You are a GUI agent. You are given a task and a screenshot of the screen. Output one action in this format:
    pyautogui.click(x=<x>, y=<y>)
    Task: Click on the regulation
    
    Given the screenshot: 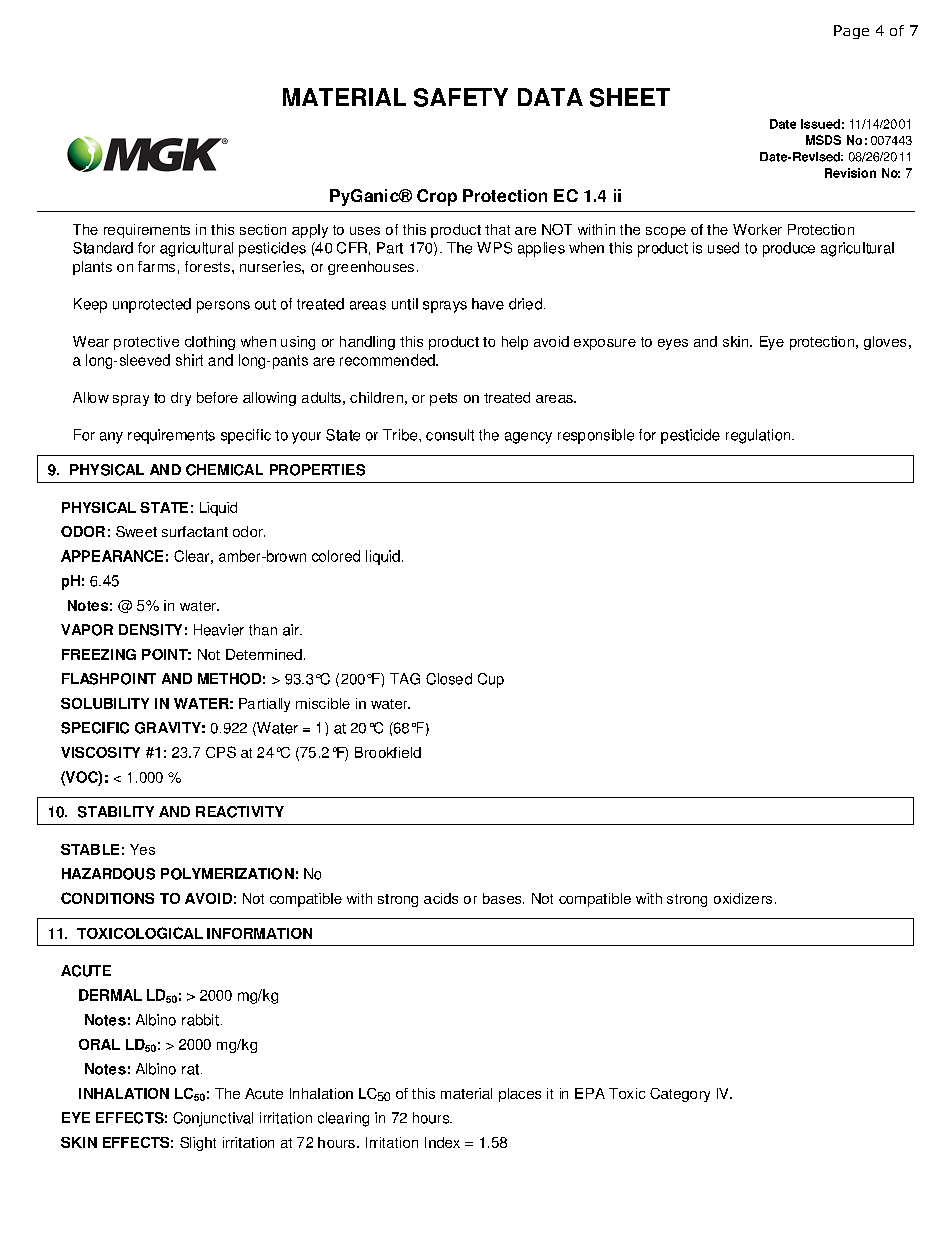 What is the action you would take?
    pyautogui.click(x=759, y=436)
